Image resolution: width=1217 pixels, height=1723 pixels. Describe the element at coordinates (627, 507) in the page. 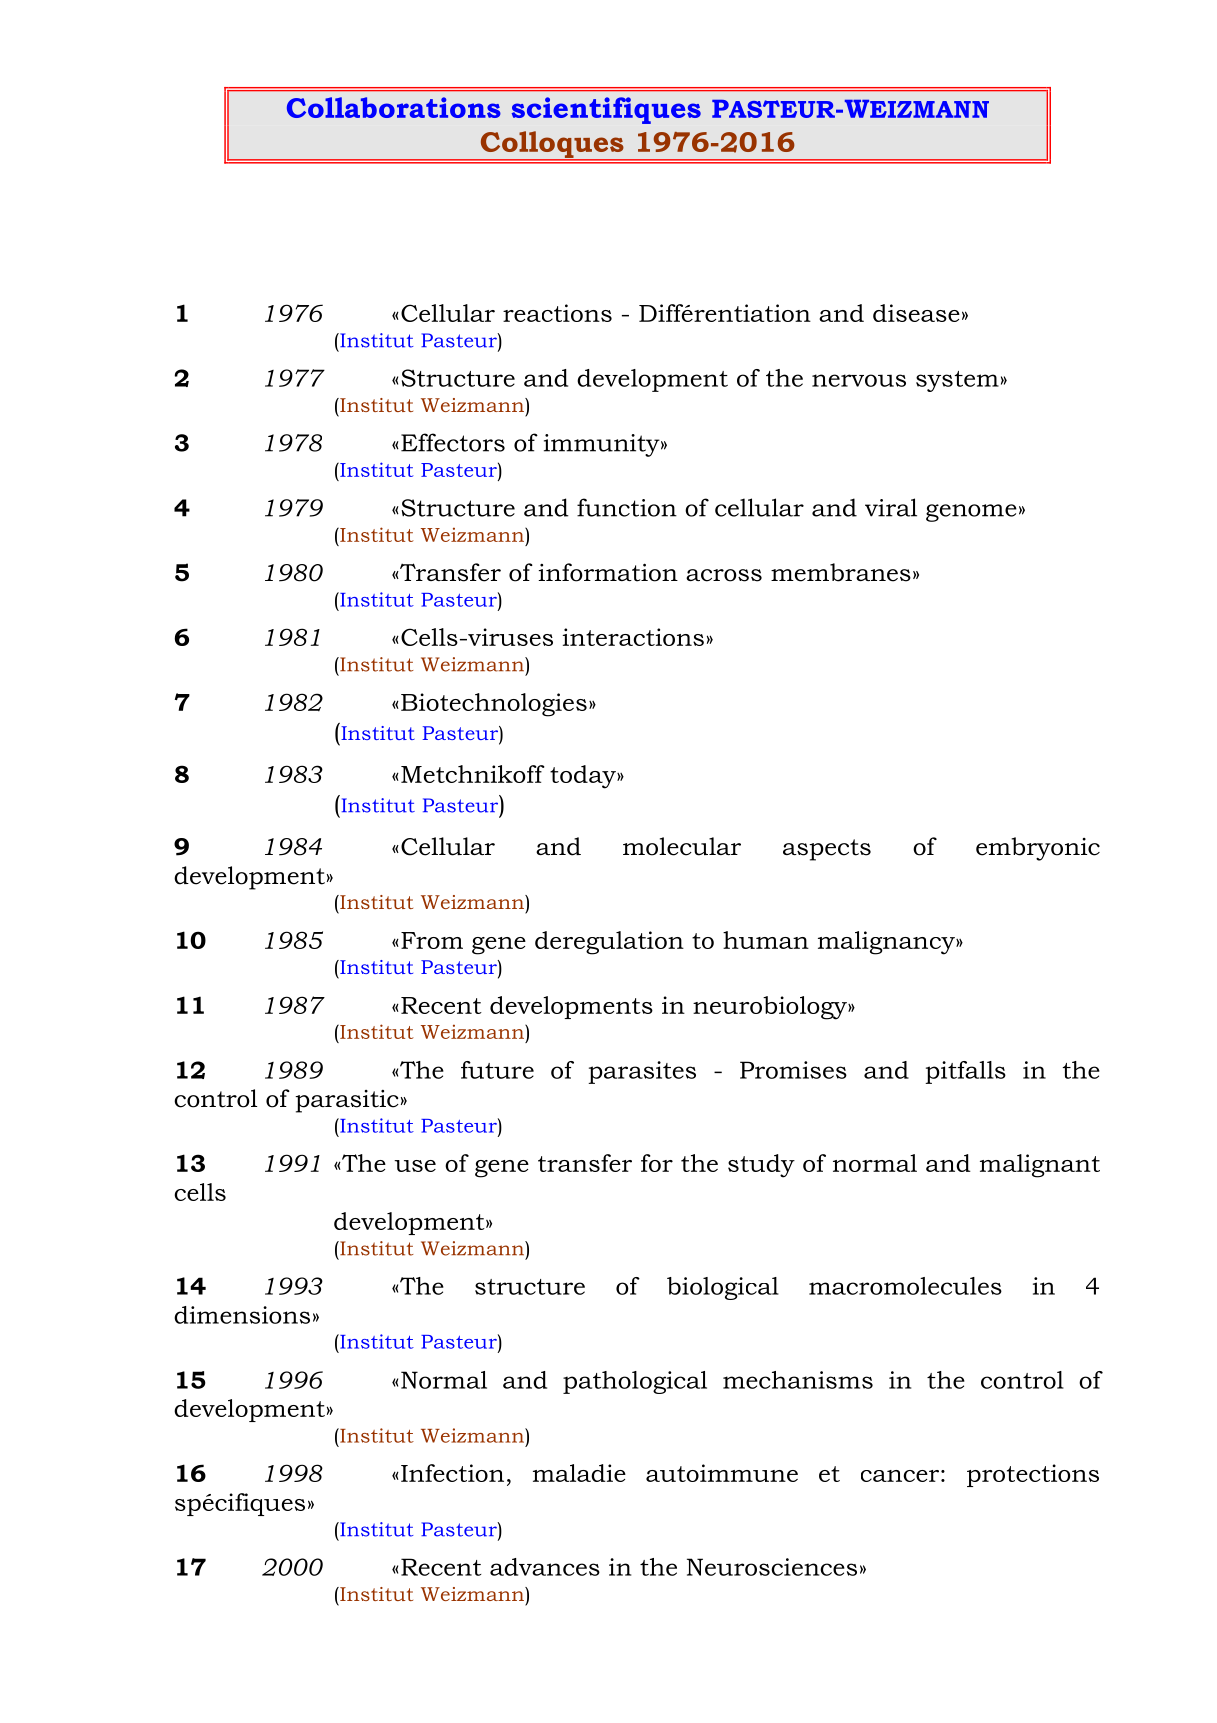

I see `function` at that location.
